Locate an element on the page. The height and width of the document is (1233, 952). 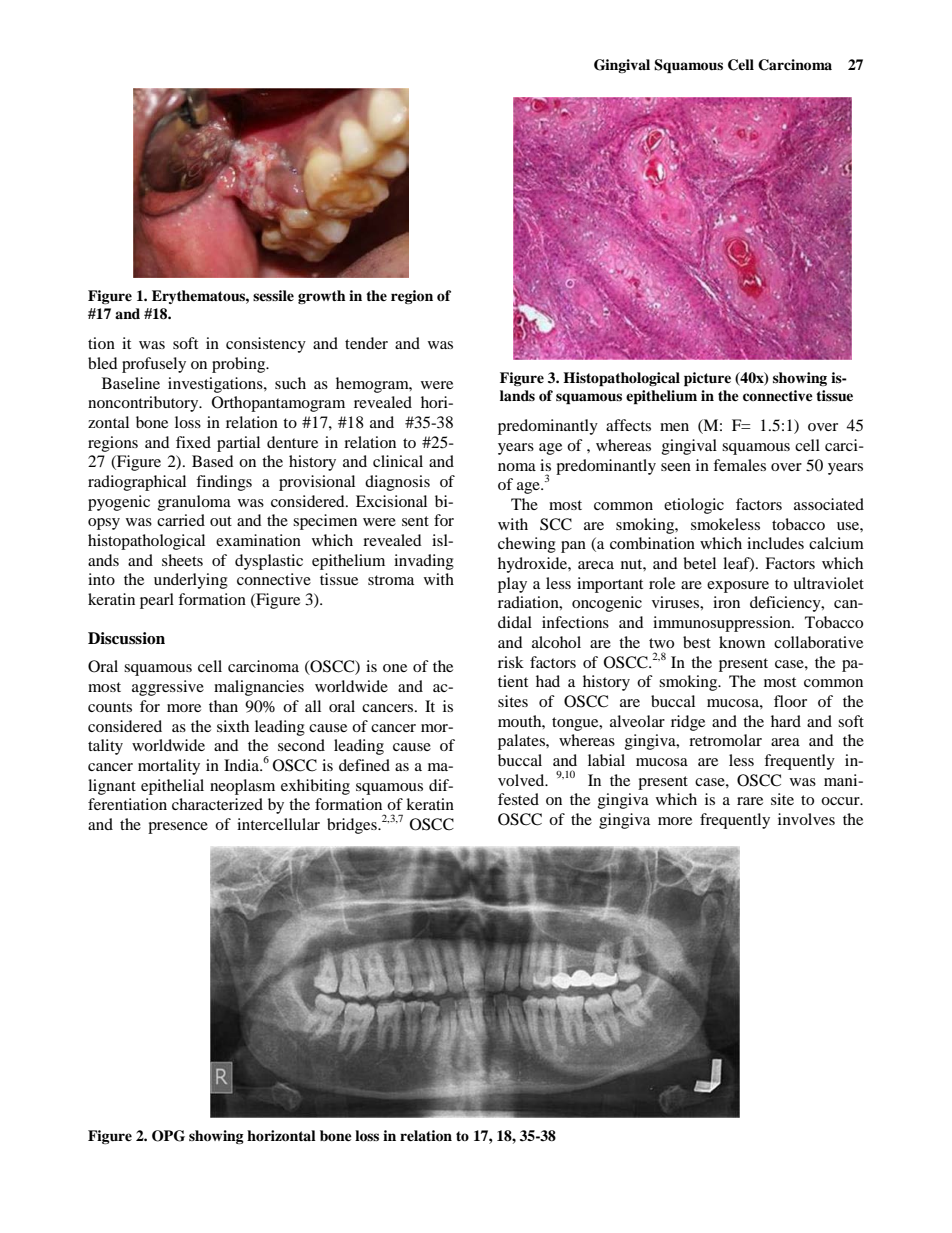
sessile is located at coordinates (273, 295).
